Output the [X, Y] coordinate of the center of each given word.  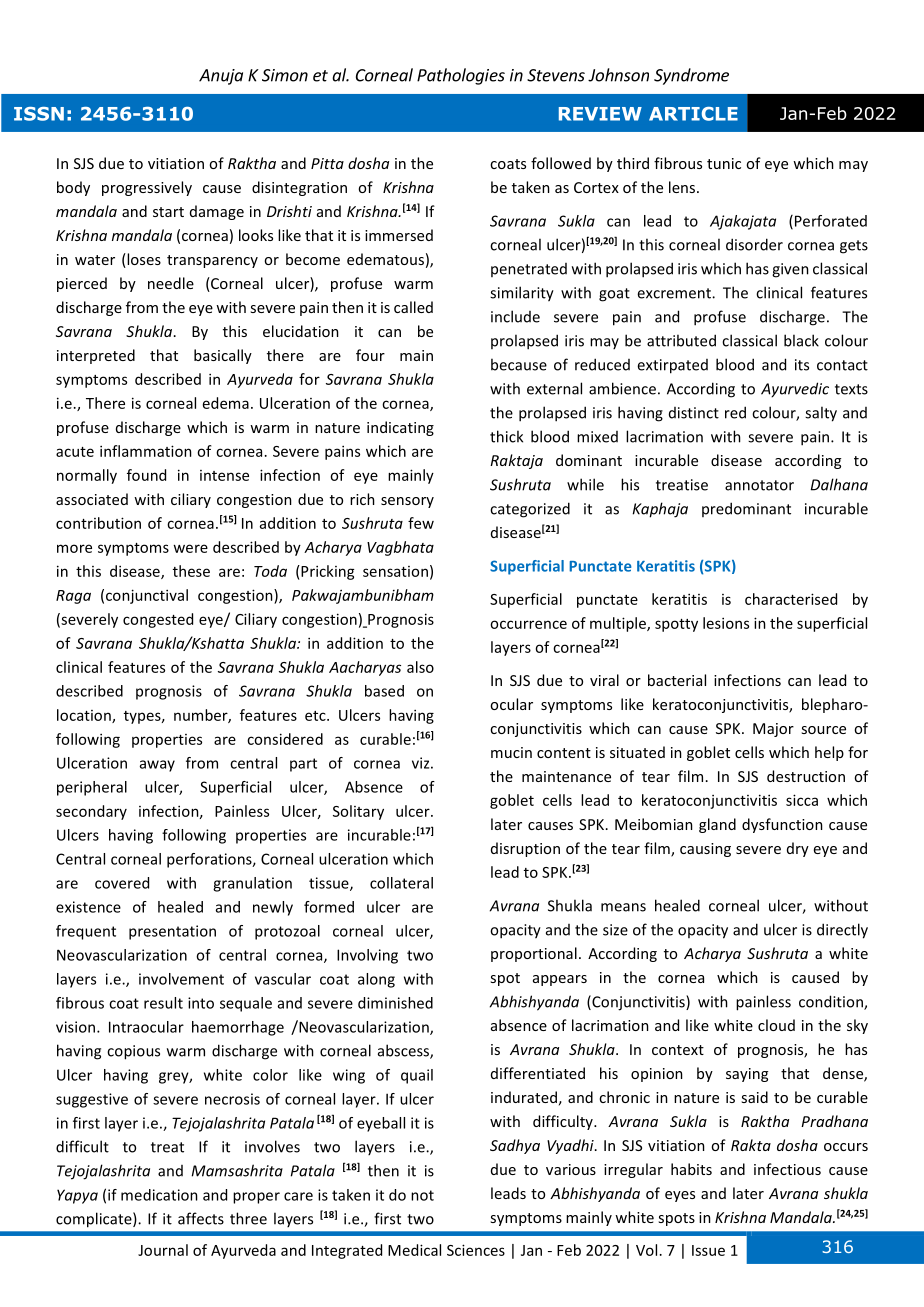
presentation [172, 932]
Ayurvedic [795, 390]
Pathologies [461, 76]
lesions [726, 623]
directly [842, 931]
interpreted [96, 356]
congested [158, 620]
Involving [367, 956]
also [420, 667]
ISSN [39, 114]
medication [159, 1195]
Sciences [476, 1250]
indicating [400, 428]
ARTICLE [693, 114]
